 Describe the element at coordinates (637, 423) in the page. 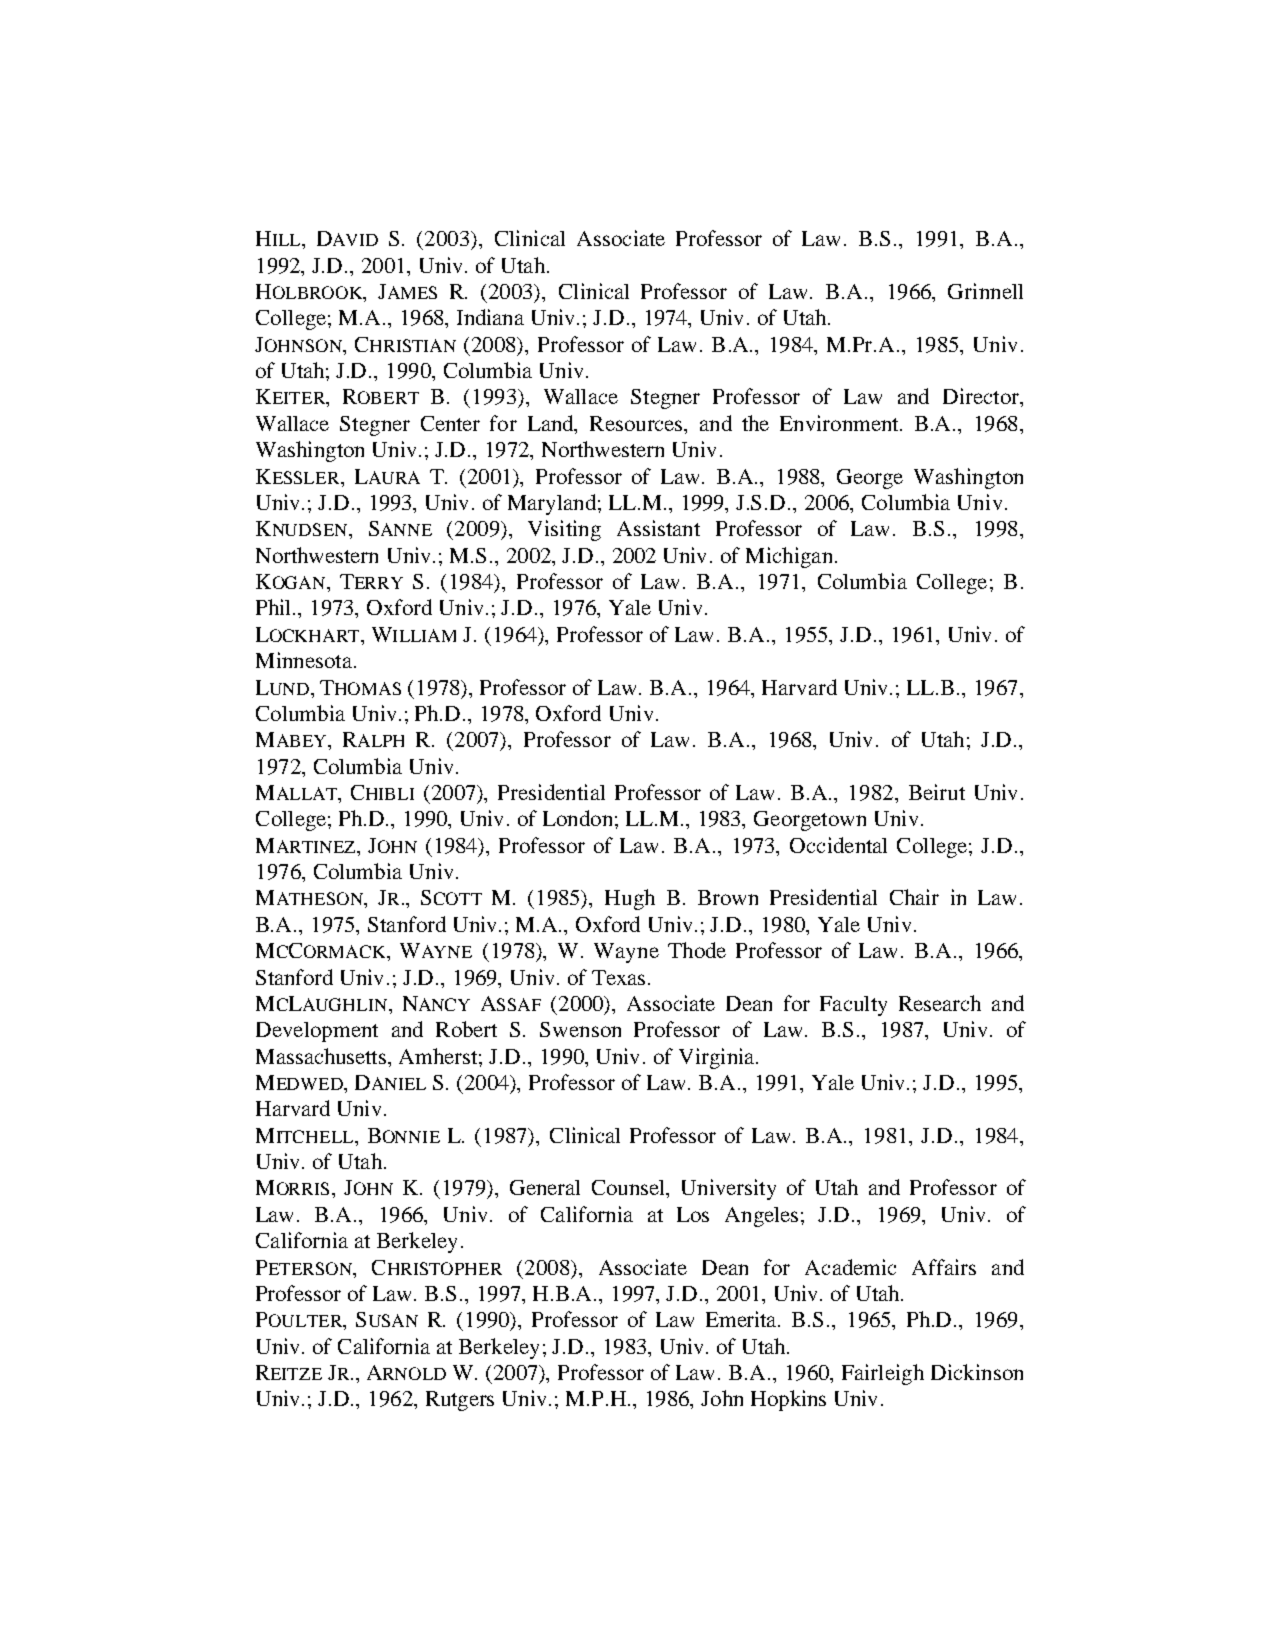

I see `Resources` at that location.
